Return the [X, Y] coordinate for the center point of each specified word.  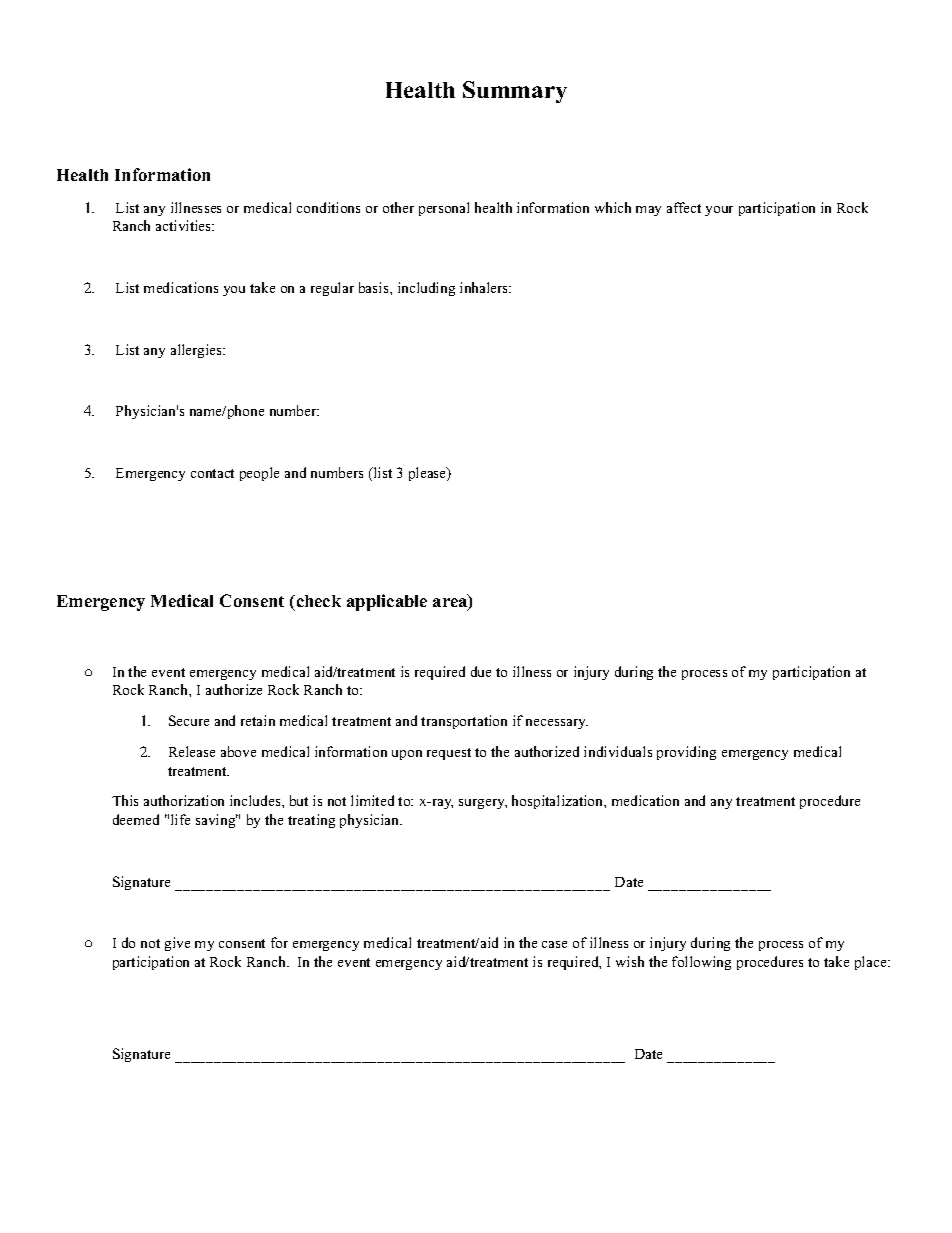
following [701, 963]
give [177, 944]
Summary [515, 92]
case [554, 944]
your [719, 211]
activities [185, 225]
